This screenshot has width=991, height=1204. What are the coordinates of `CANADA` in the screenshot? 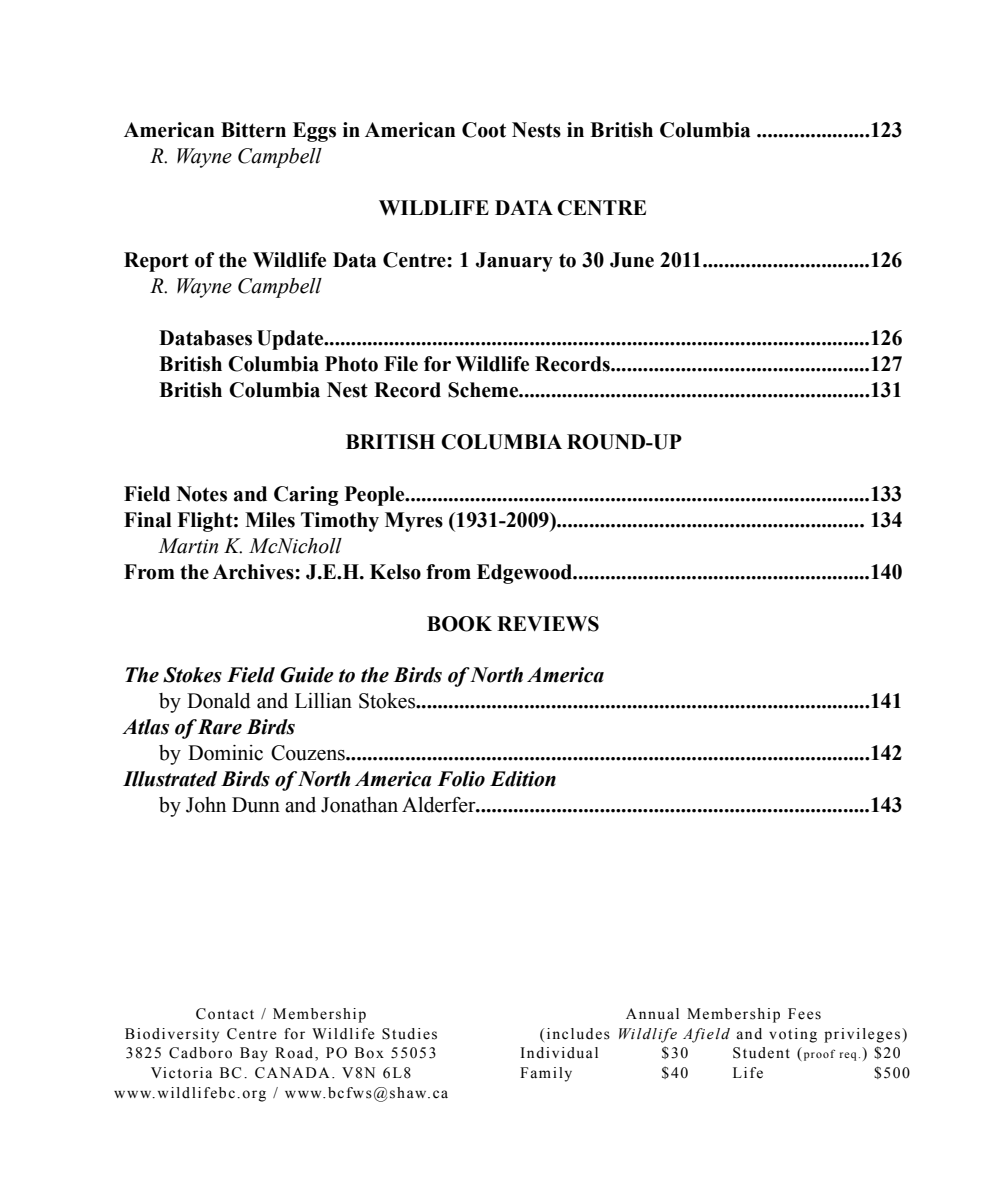 It's located at (292, 1073).
